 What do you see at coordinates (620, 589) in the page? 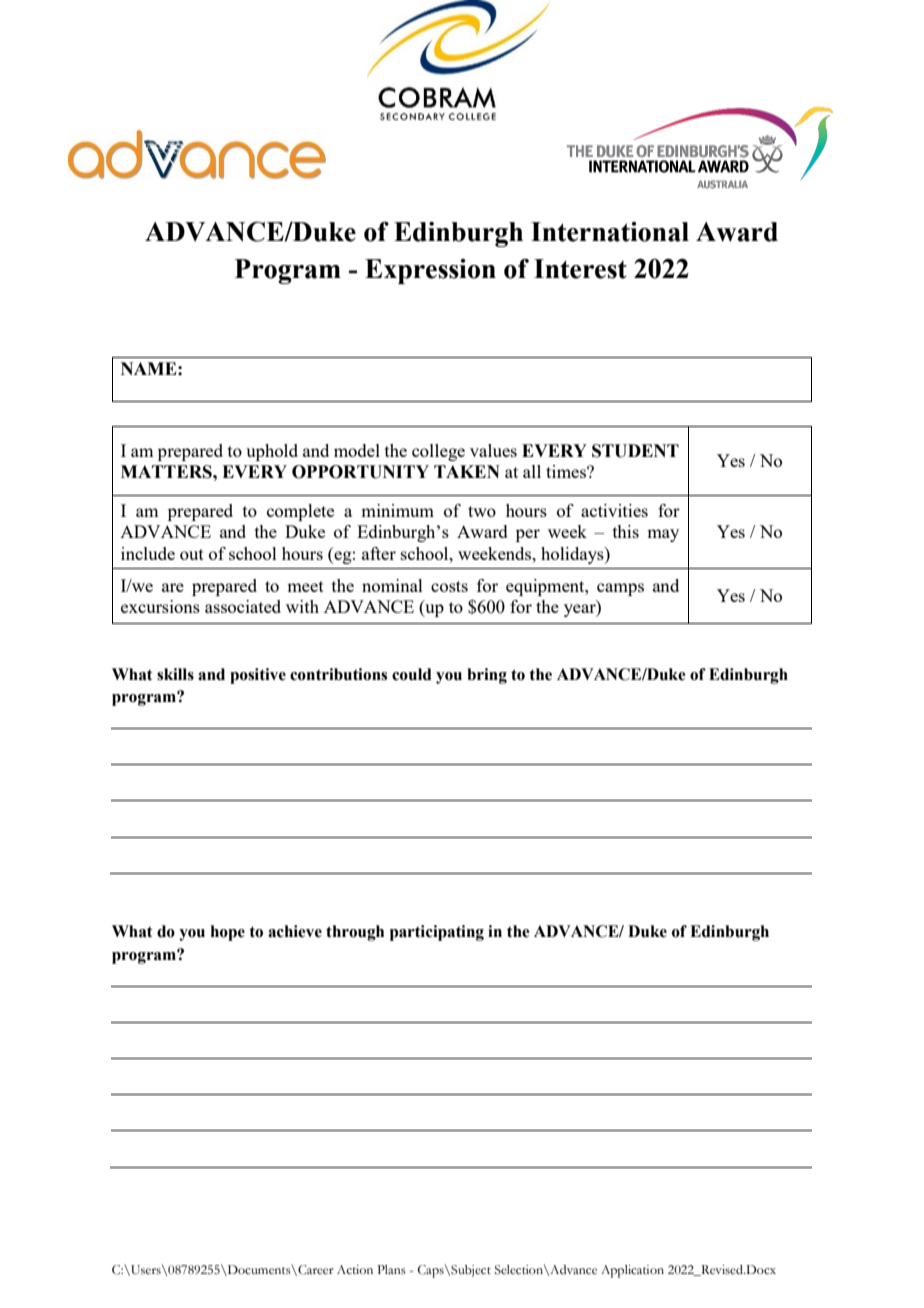
I see `camps` at bounding box center [620, 589].
